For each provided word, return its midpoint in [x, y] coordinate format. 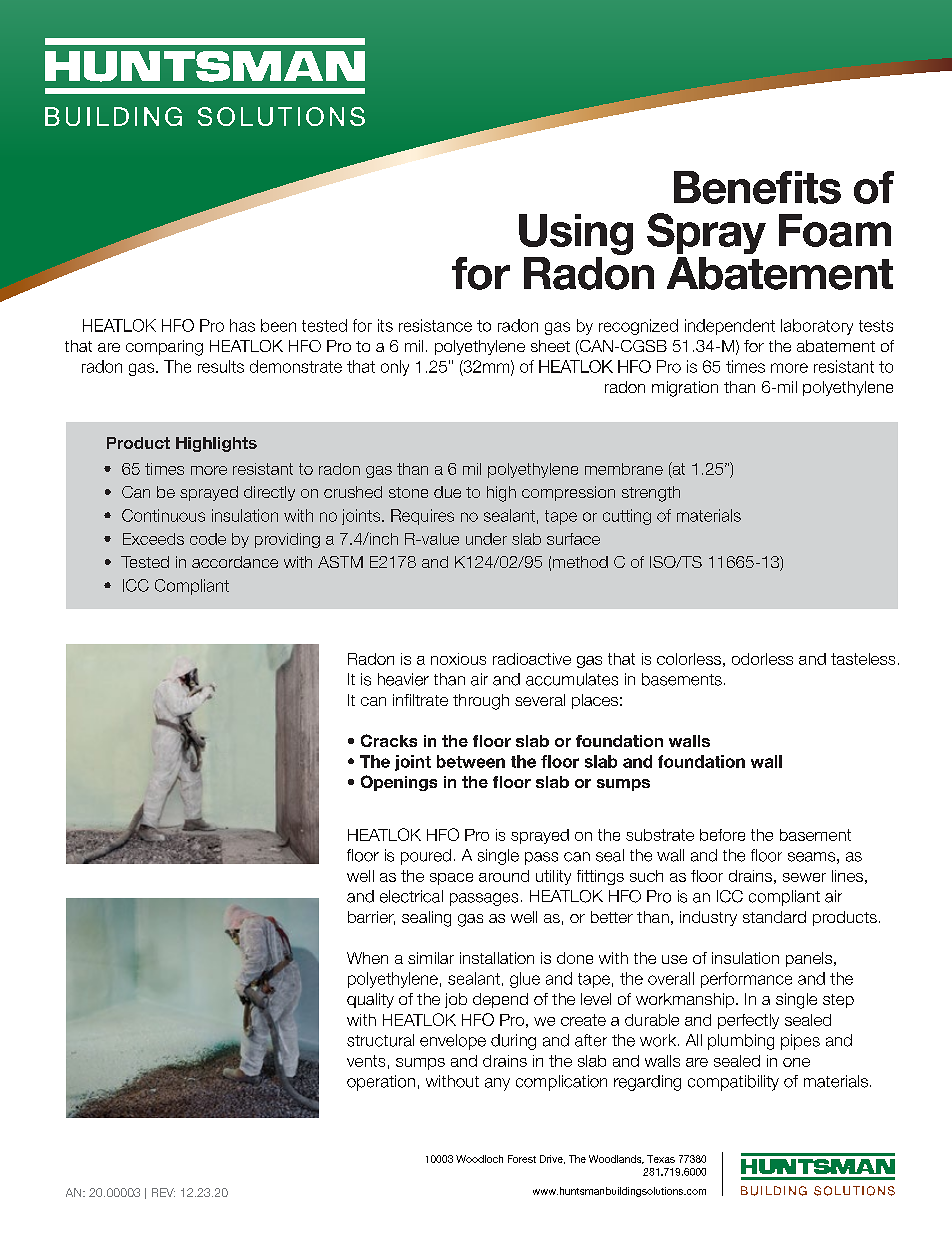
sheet [550, 346]
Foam [835, 230]
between [471, 761]
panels [810, 959]
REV [163, 1192]
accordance [235, 562]
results [221, 366]
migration [685, 389]
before [722, 835]
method [580, 562]
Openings [399, 783]
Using [576, 234]
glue [525, 980]
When [367, 958]
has [242, 325]
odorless [762, 659]
